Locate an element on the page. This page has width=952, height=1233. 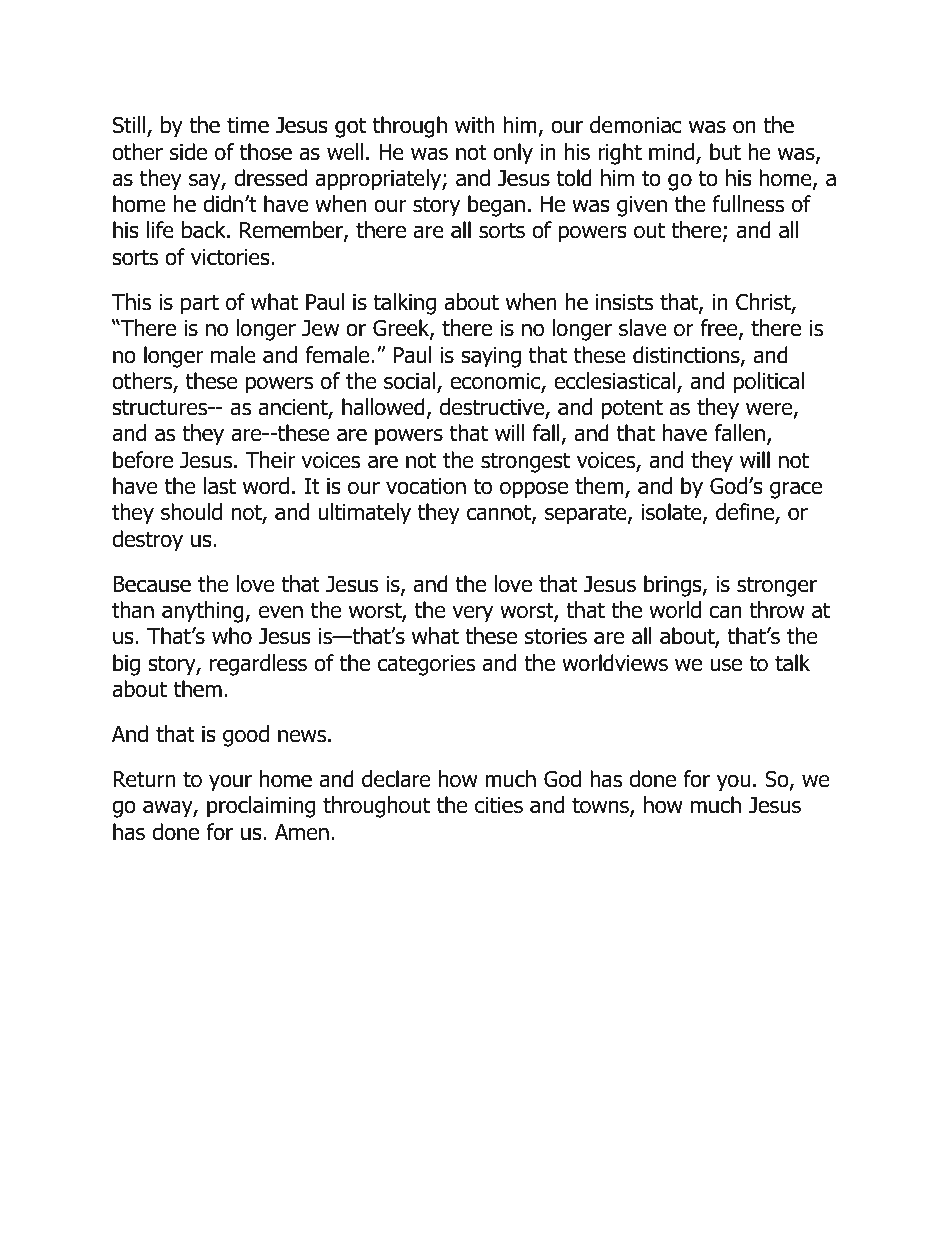
part is located at coordinates (200, 304).
